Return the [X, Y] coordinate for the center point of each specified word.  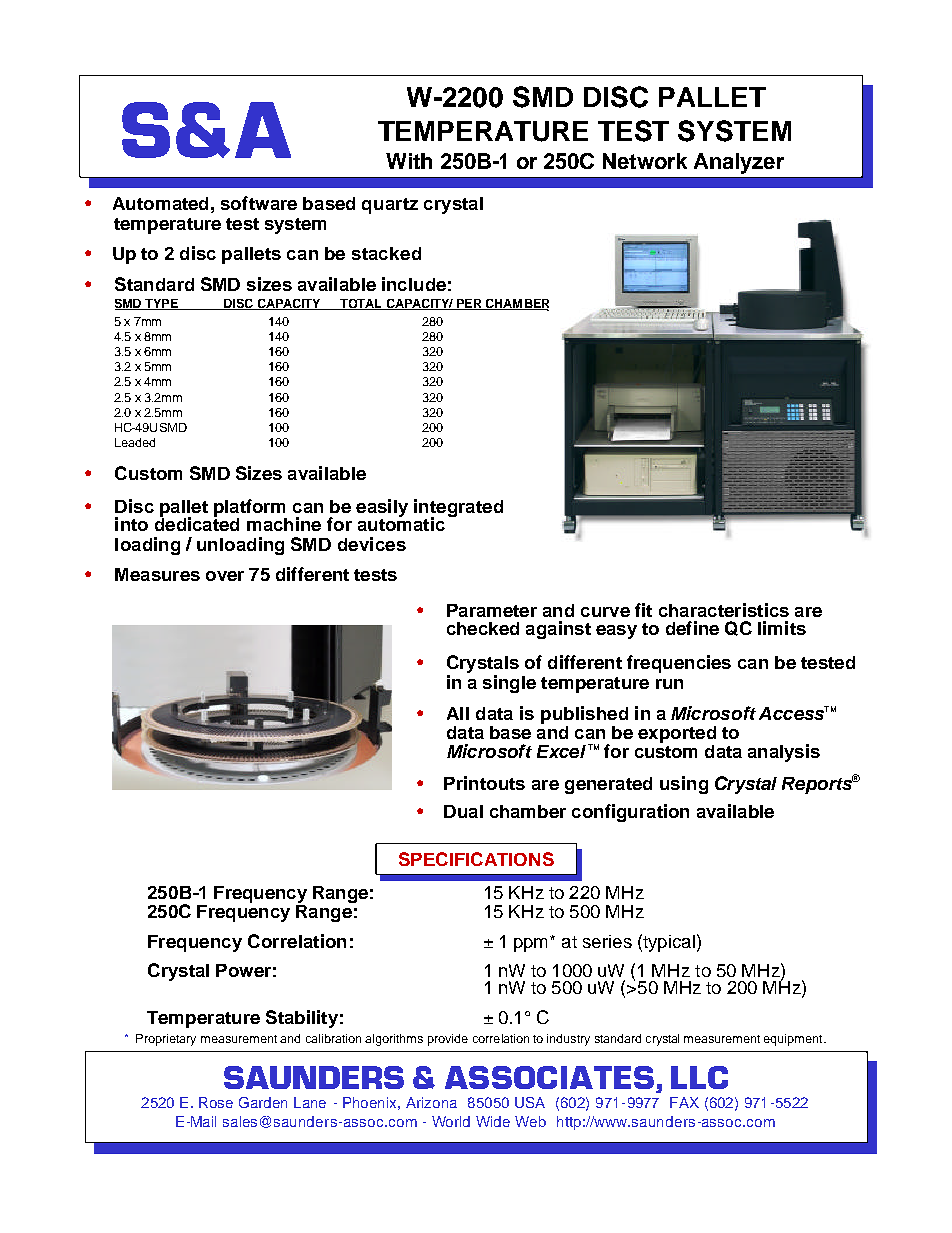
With [409, 161]
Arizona [431, 1102]
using [684, 785]
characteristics [724, 610]
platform [250, 509]
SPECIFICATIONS [476, 859]
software [259, 203]
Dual [463, 811]
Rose [216, 1102]
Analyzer [739, 163]
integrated [458, 509]
